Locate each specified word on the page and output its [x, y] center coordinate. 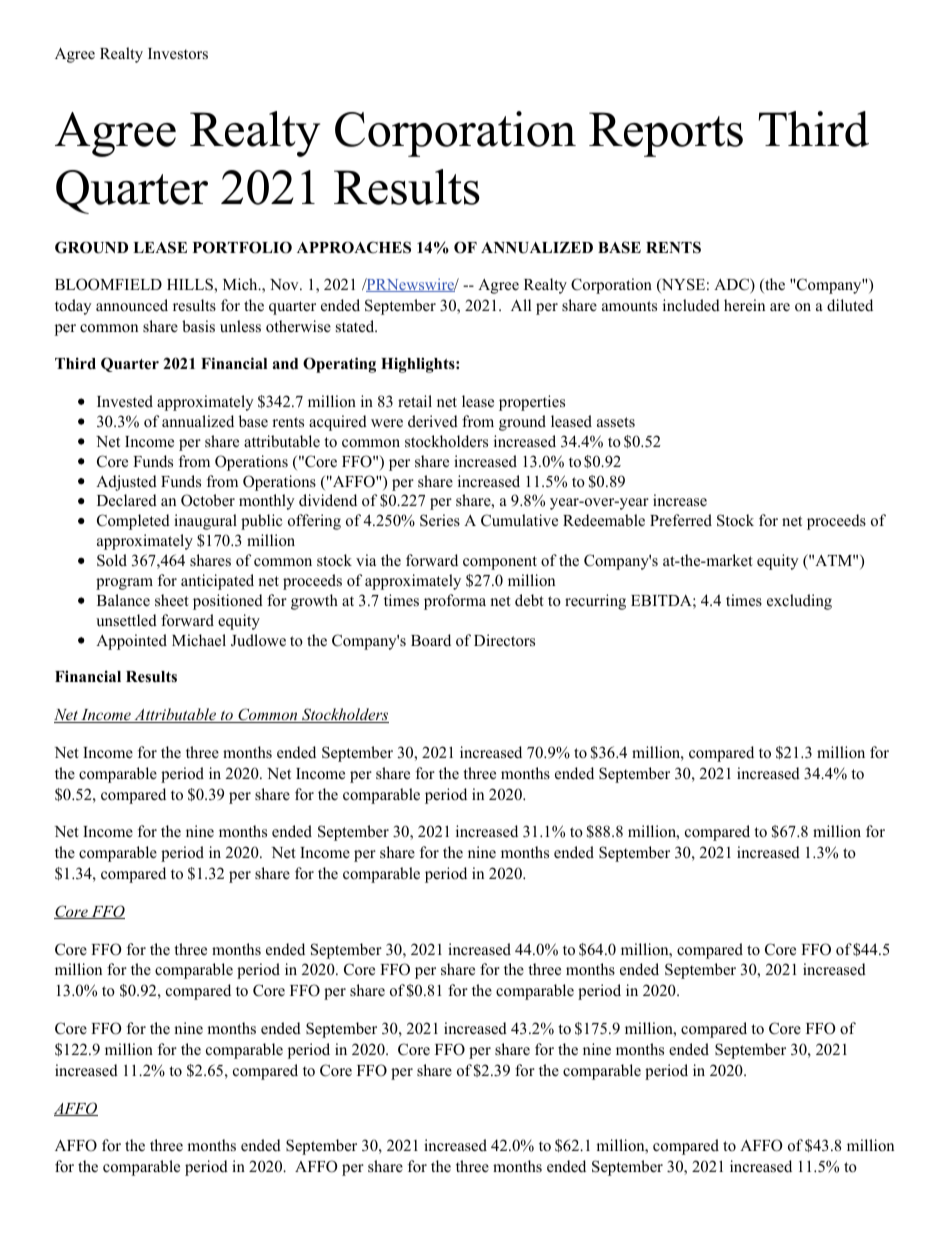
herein [744, 305]
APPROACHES [354, 247]
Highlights [419, 365]
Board [431, 640]
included [691, 305]
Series [440, 520]
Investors [178, 54]
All [521, 305]
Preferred [681, 520]
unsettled [126, 620]
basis [198, 326]
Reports [666, 134]
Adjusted [126, 483]
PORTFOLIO [242, 247]
